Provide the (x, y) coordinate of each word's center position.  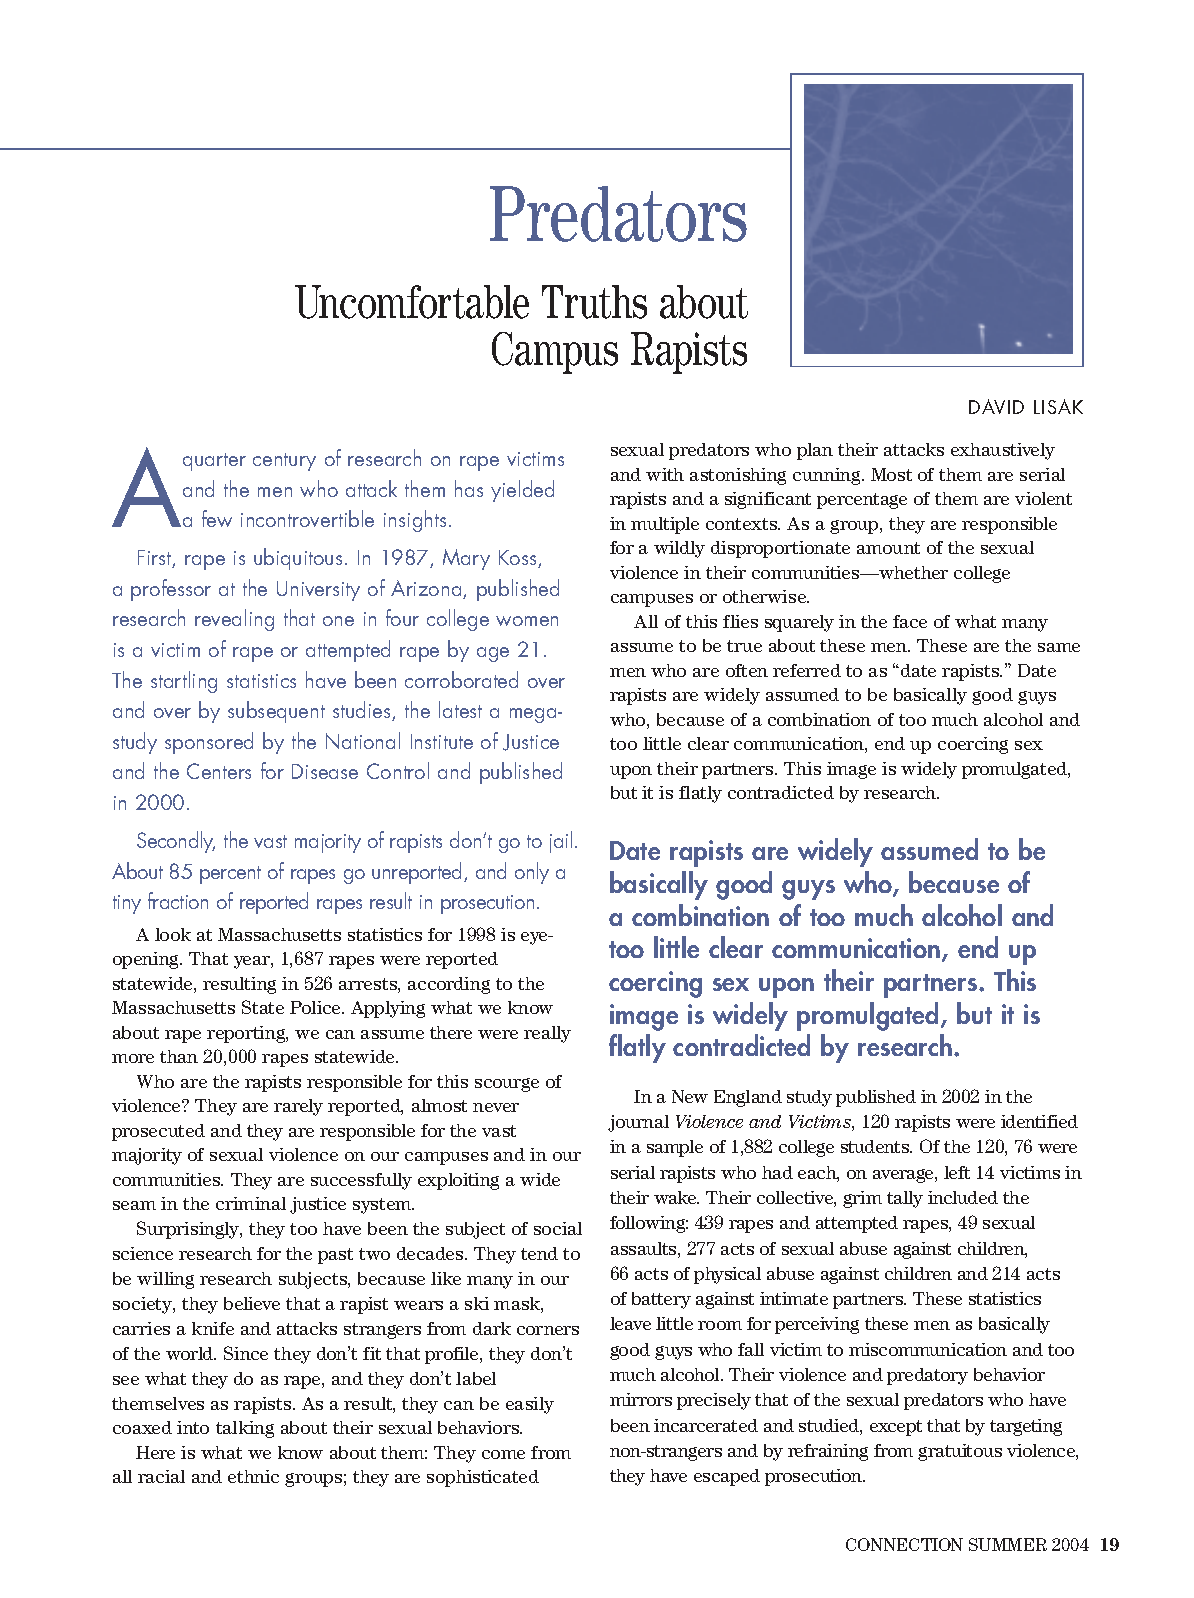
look (173, 934)
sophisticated (483, 1478)
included (963, 1197)
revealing (234, 620)
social (558, 1228)
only (532, 873)
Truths (594, 302)
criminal (251, 1203)
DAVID (996, 406)
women (527, 621)
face (910, 621)
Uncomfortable (412, 302)
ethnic (253, 1476)
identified (1039, 1121)
